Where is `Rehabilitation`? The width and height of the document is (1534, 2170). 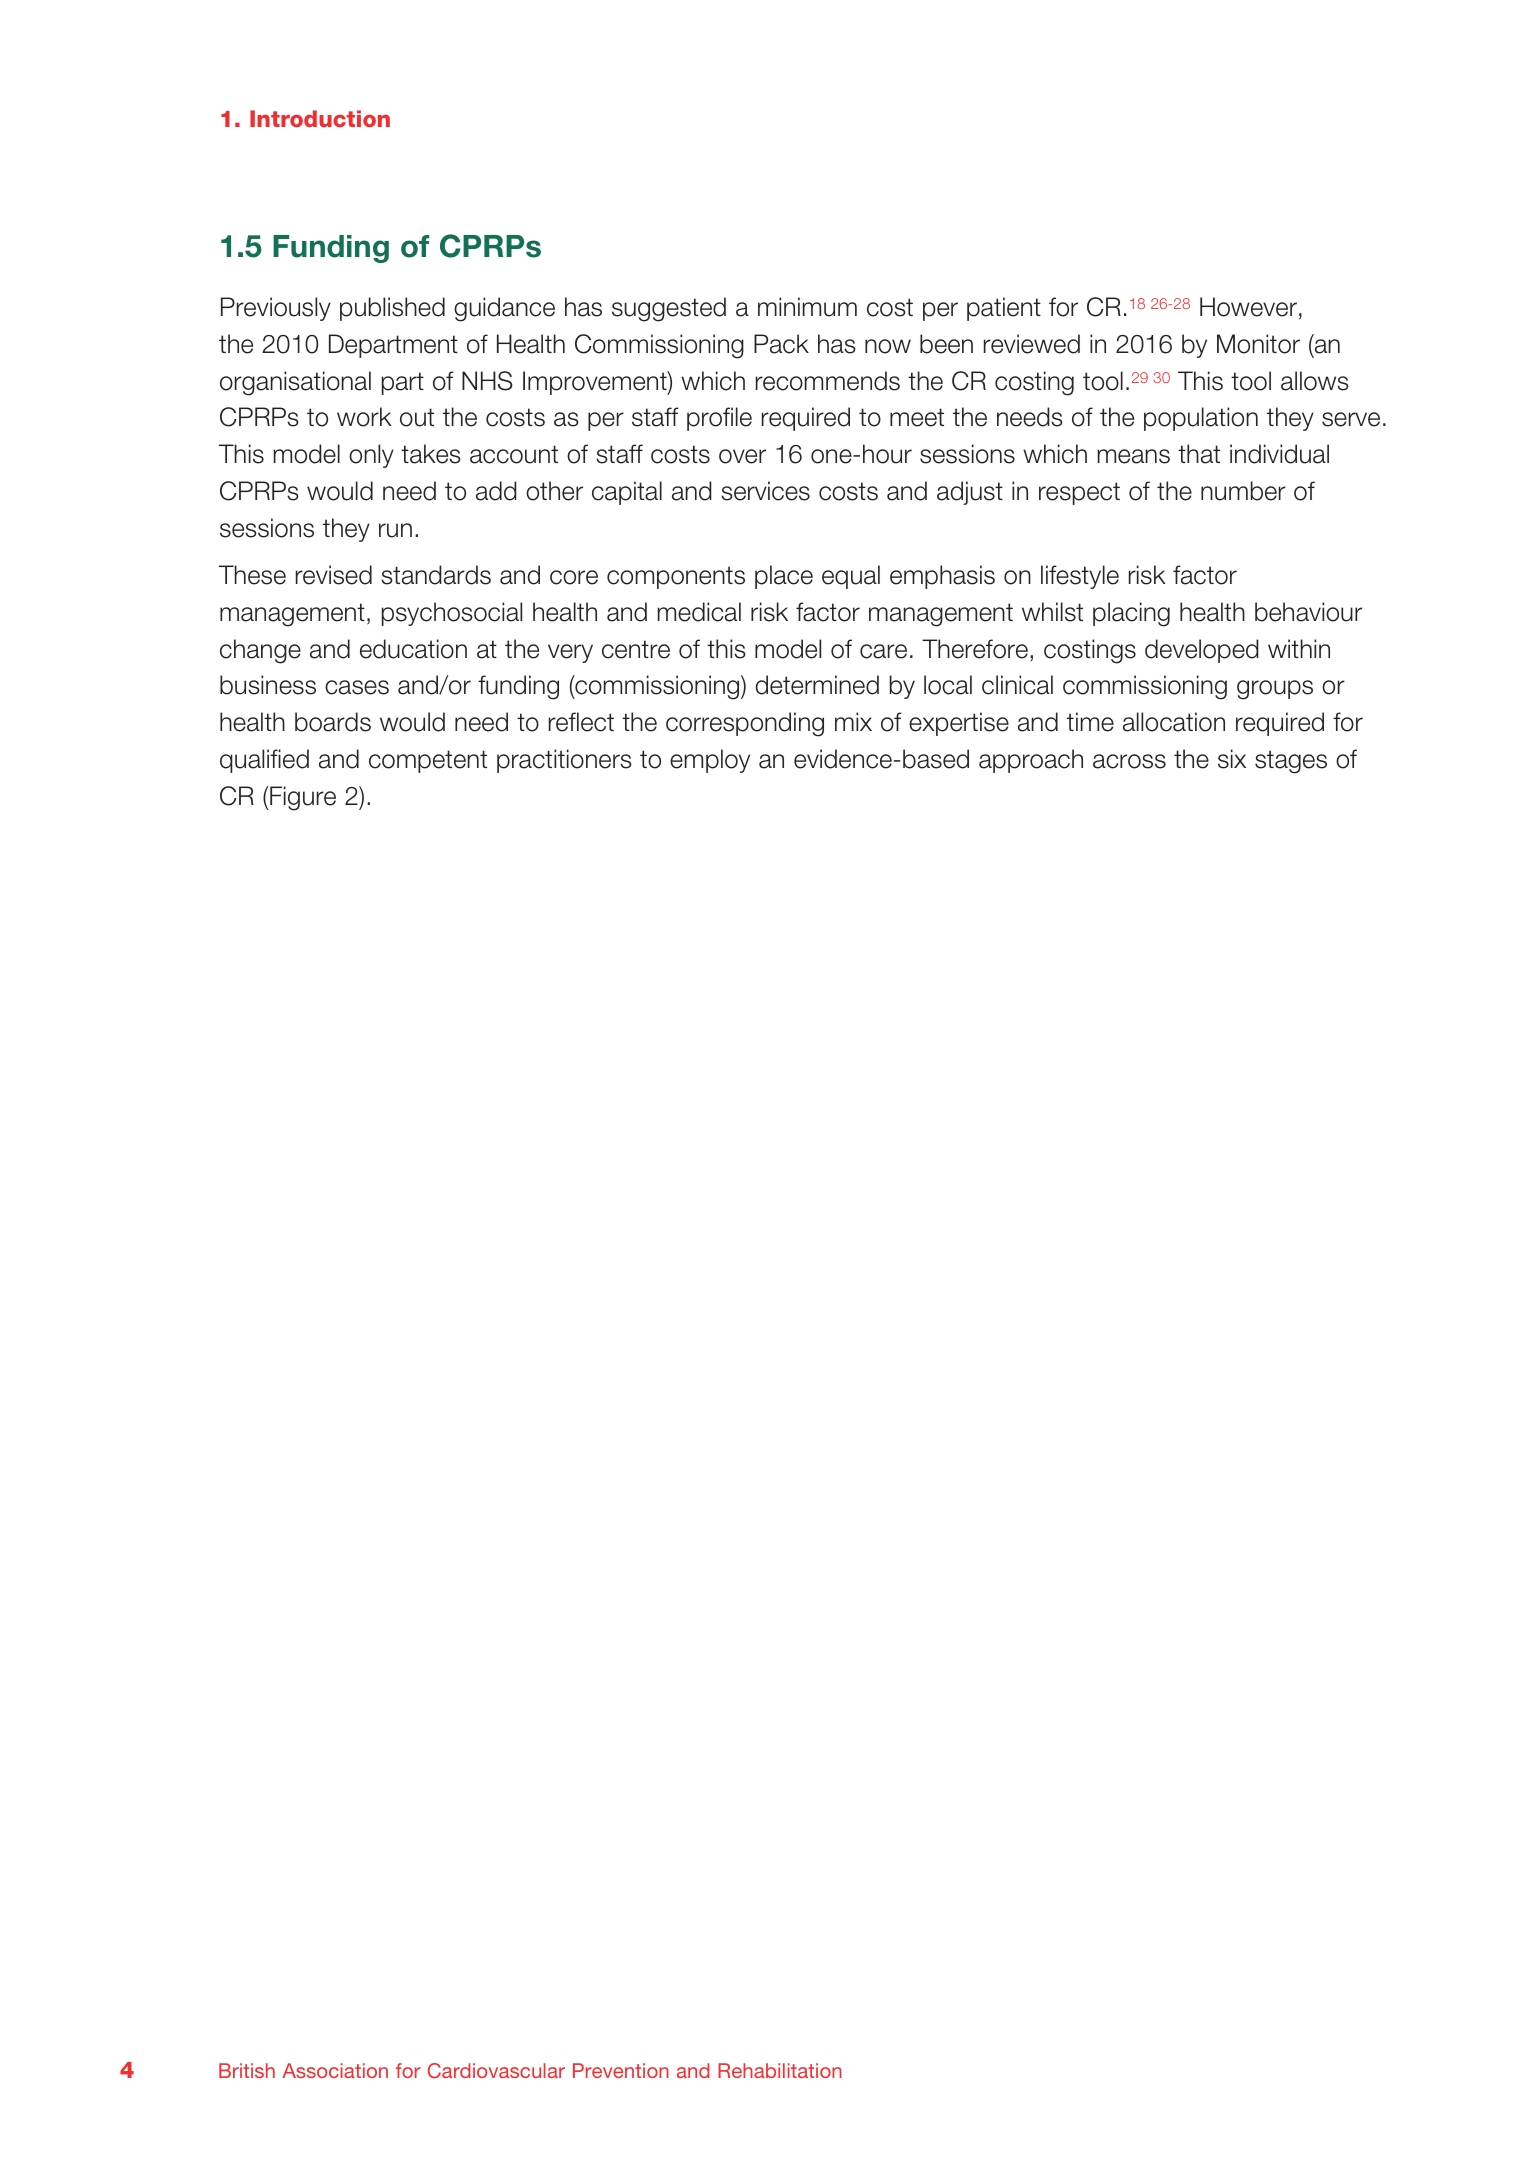 Rehabilitation is located at coordinates (780, 2070).
